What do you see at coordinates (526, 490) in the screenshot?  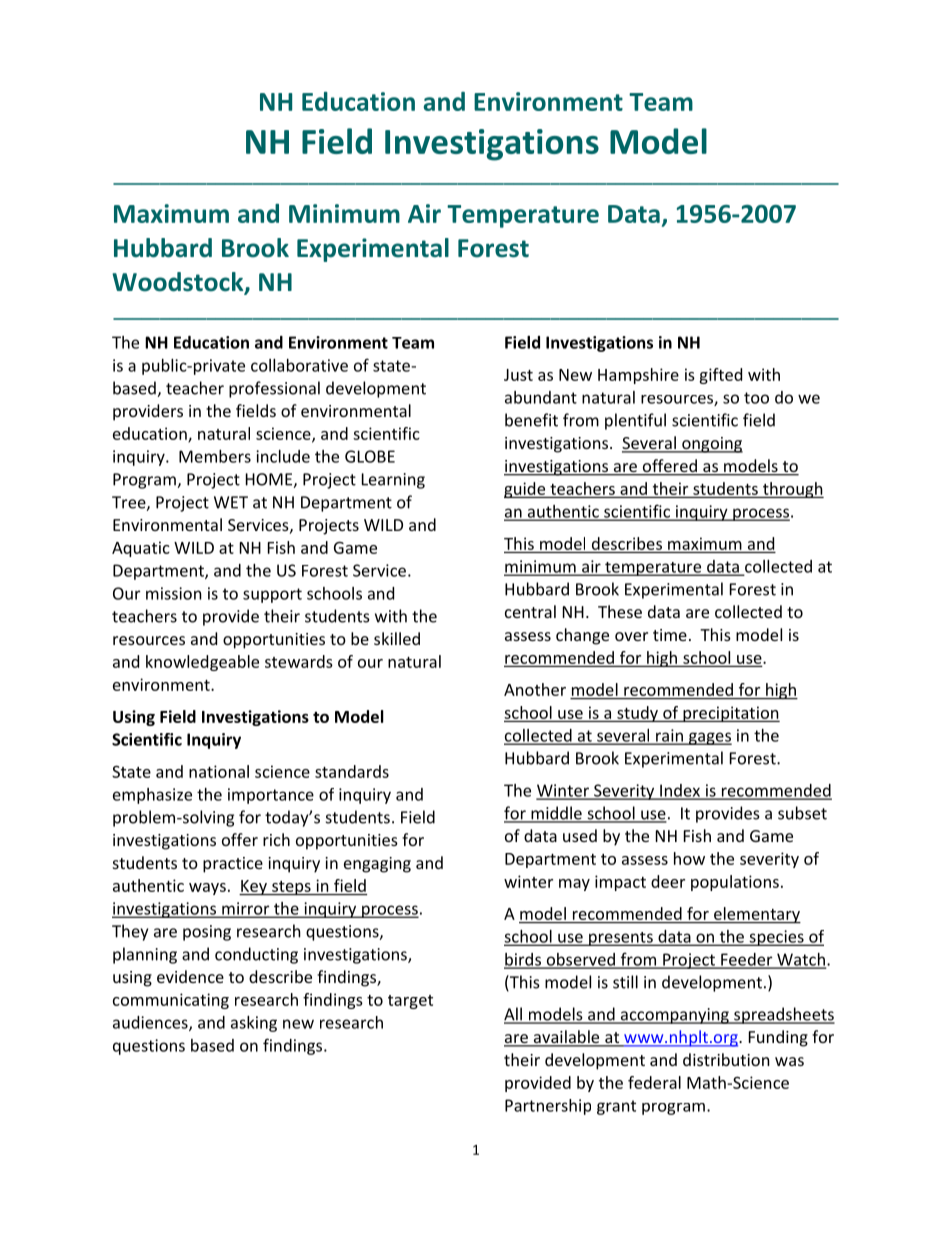 I see `guide` at bounding box center [526, 490].
